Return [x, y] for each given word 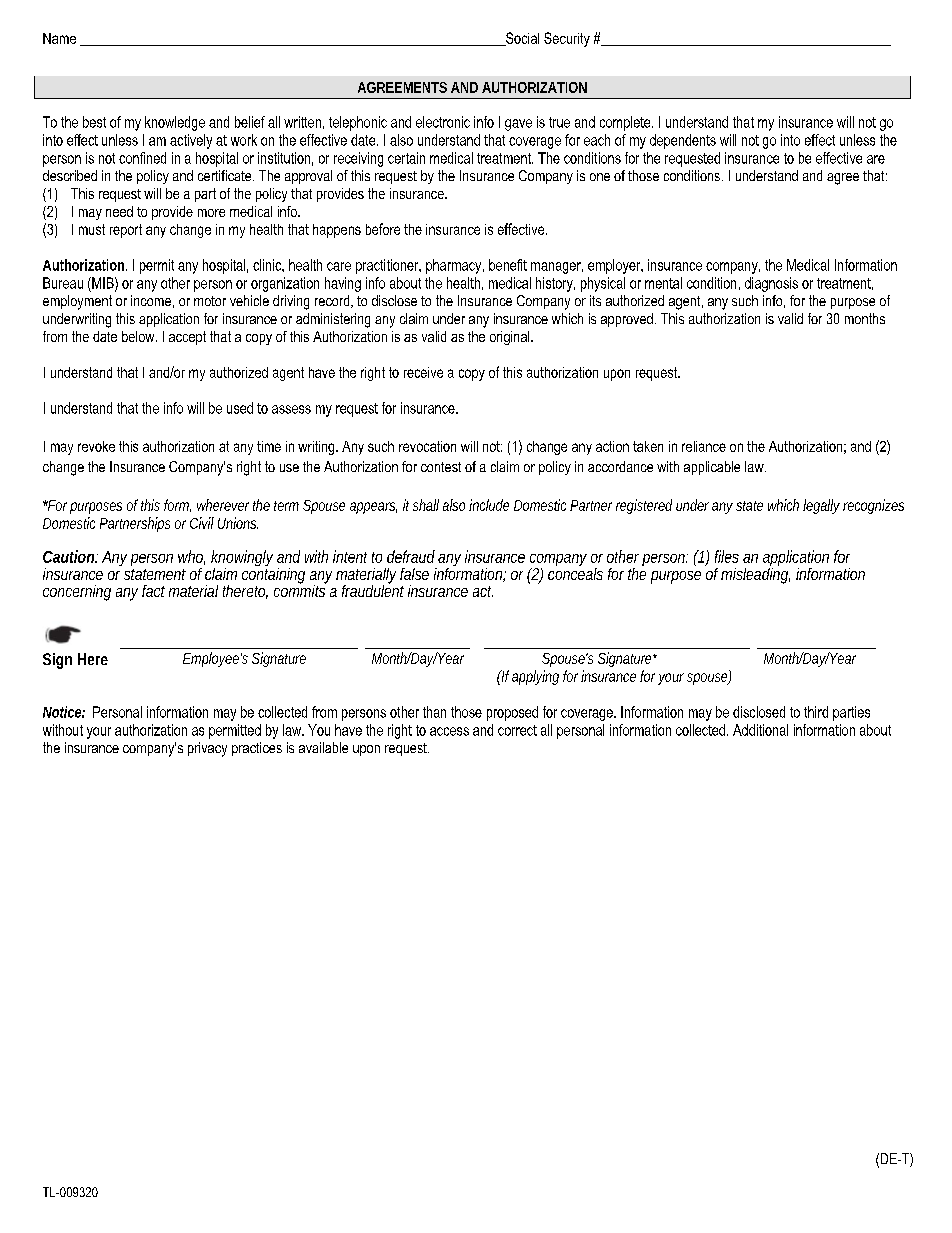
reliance [704, 446]
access [449, 731]
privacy [207, 749]
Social [521, 39]
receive [423, 372]
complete [626, 123]
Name [59, 38]
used [240, 408]
